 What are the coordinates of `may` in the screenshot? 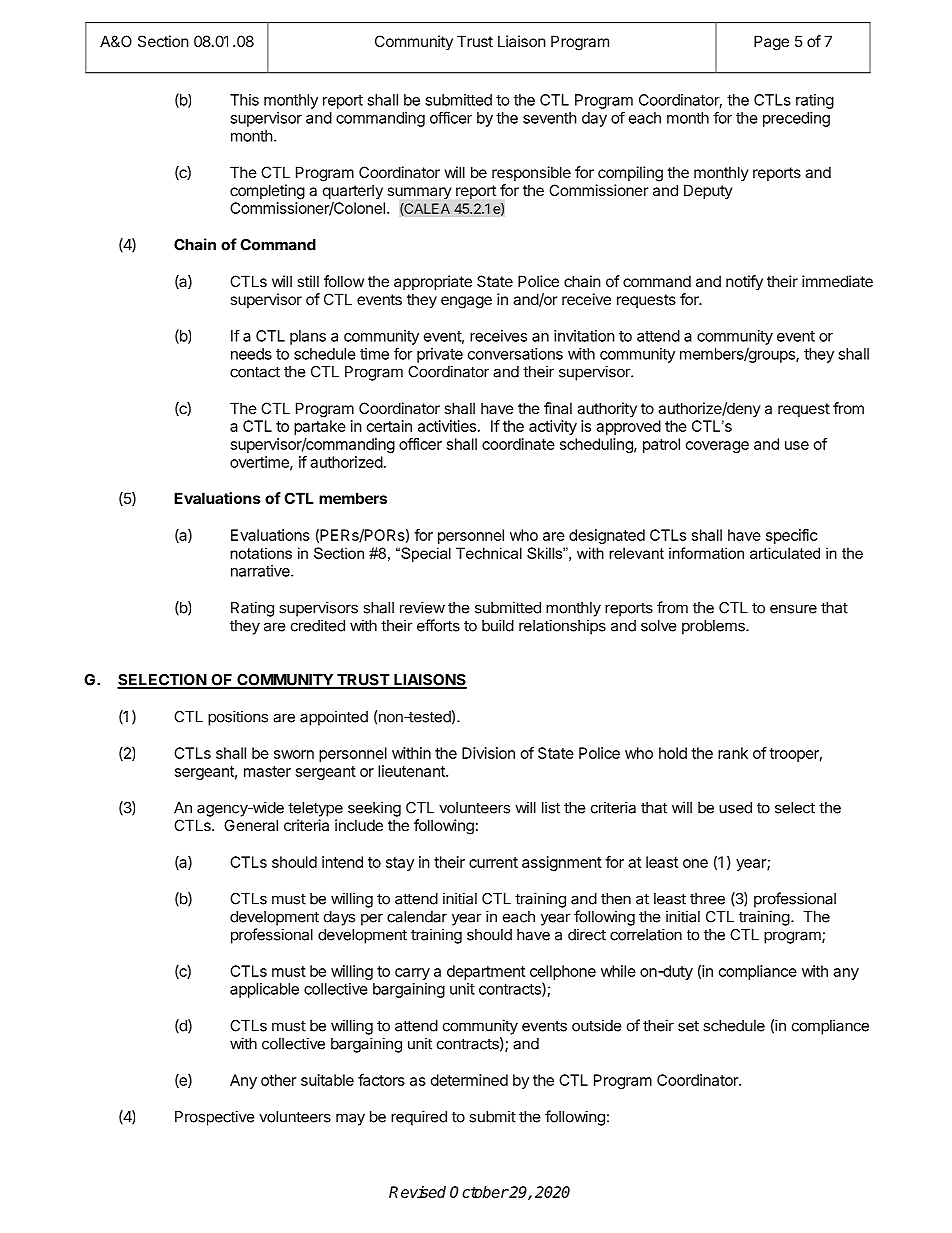 It's located at (350, 1119).
